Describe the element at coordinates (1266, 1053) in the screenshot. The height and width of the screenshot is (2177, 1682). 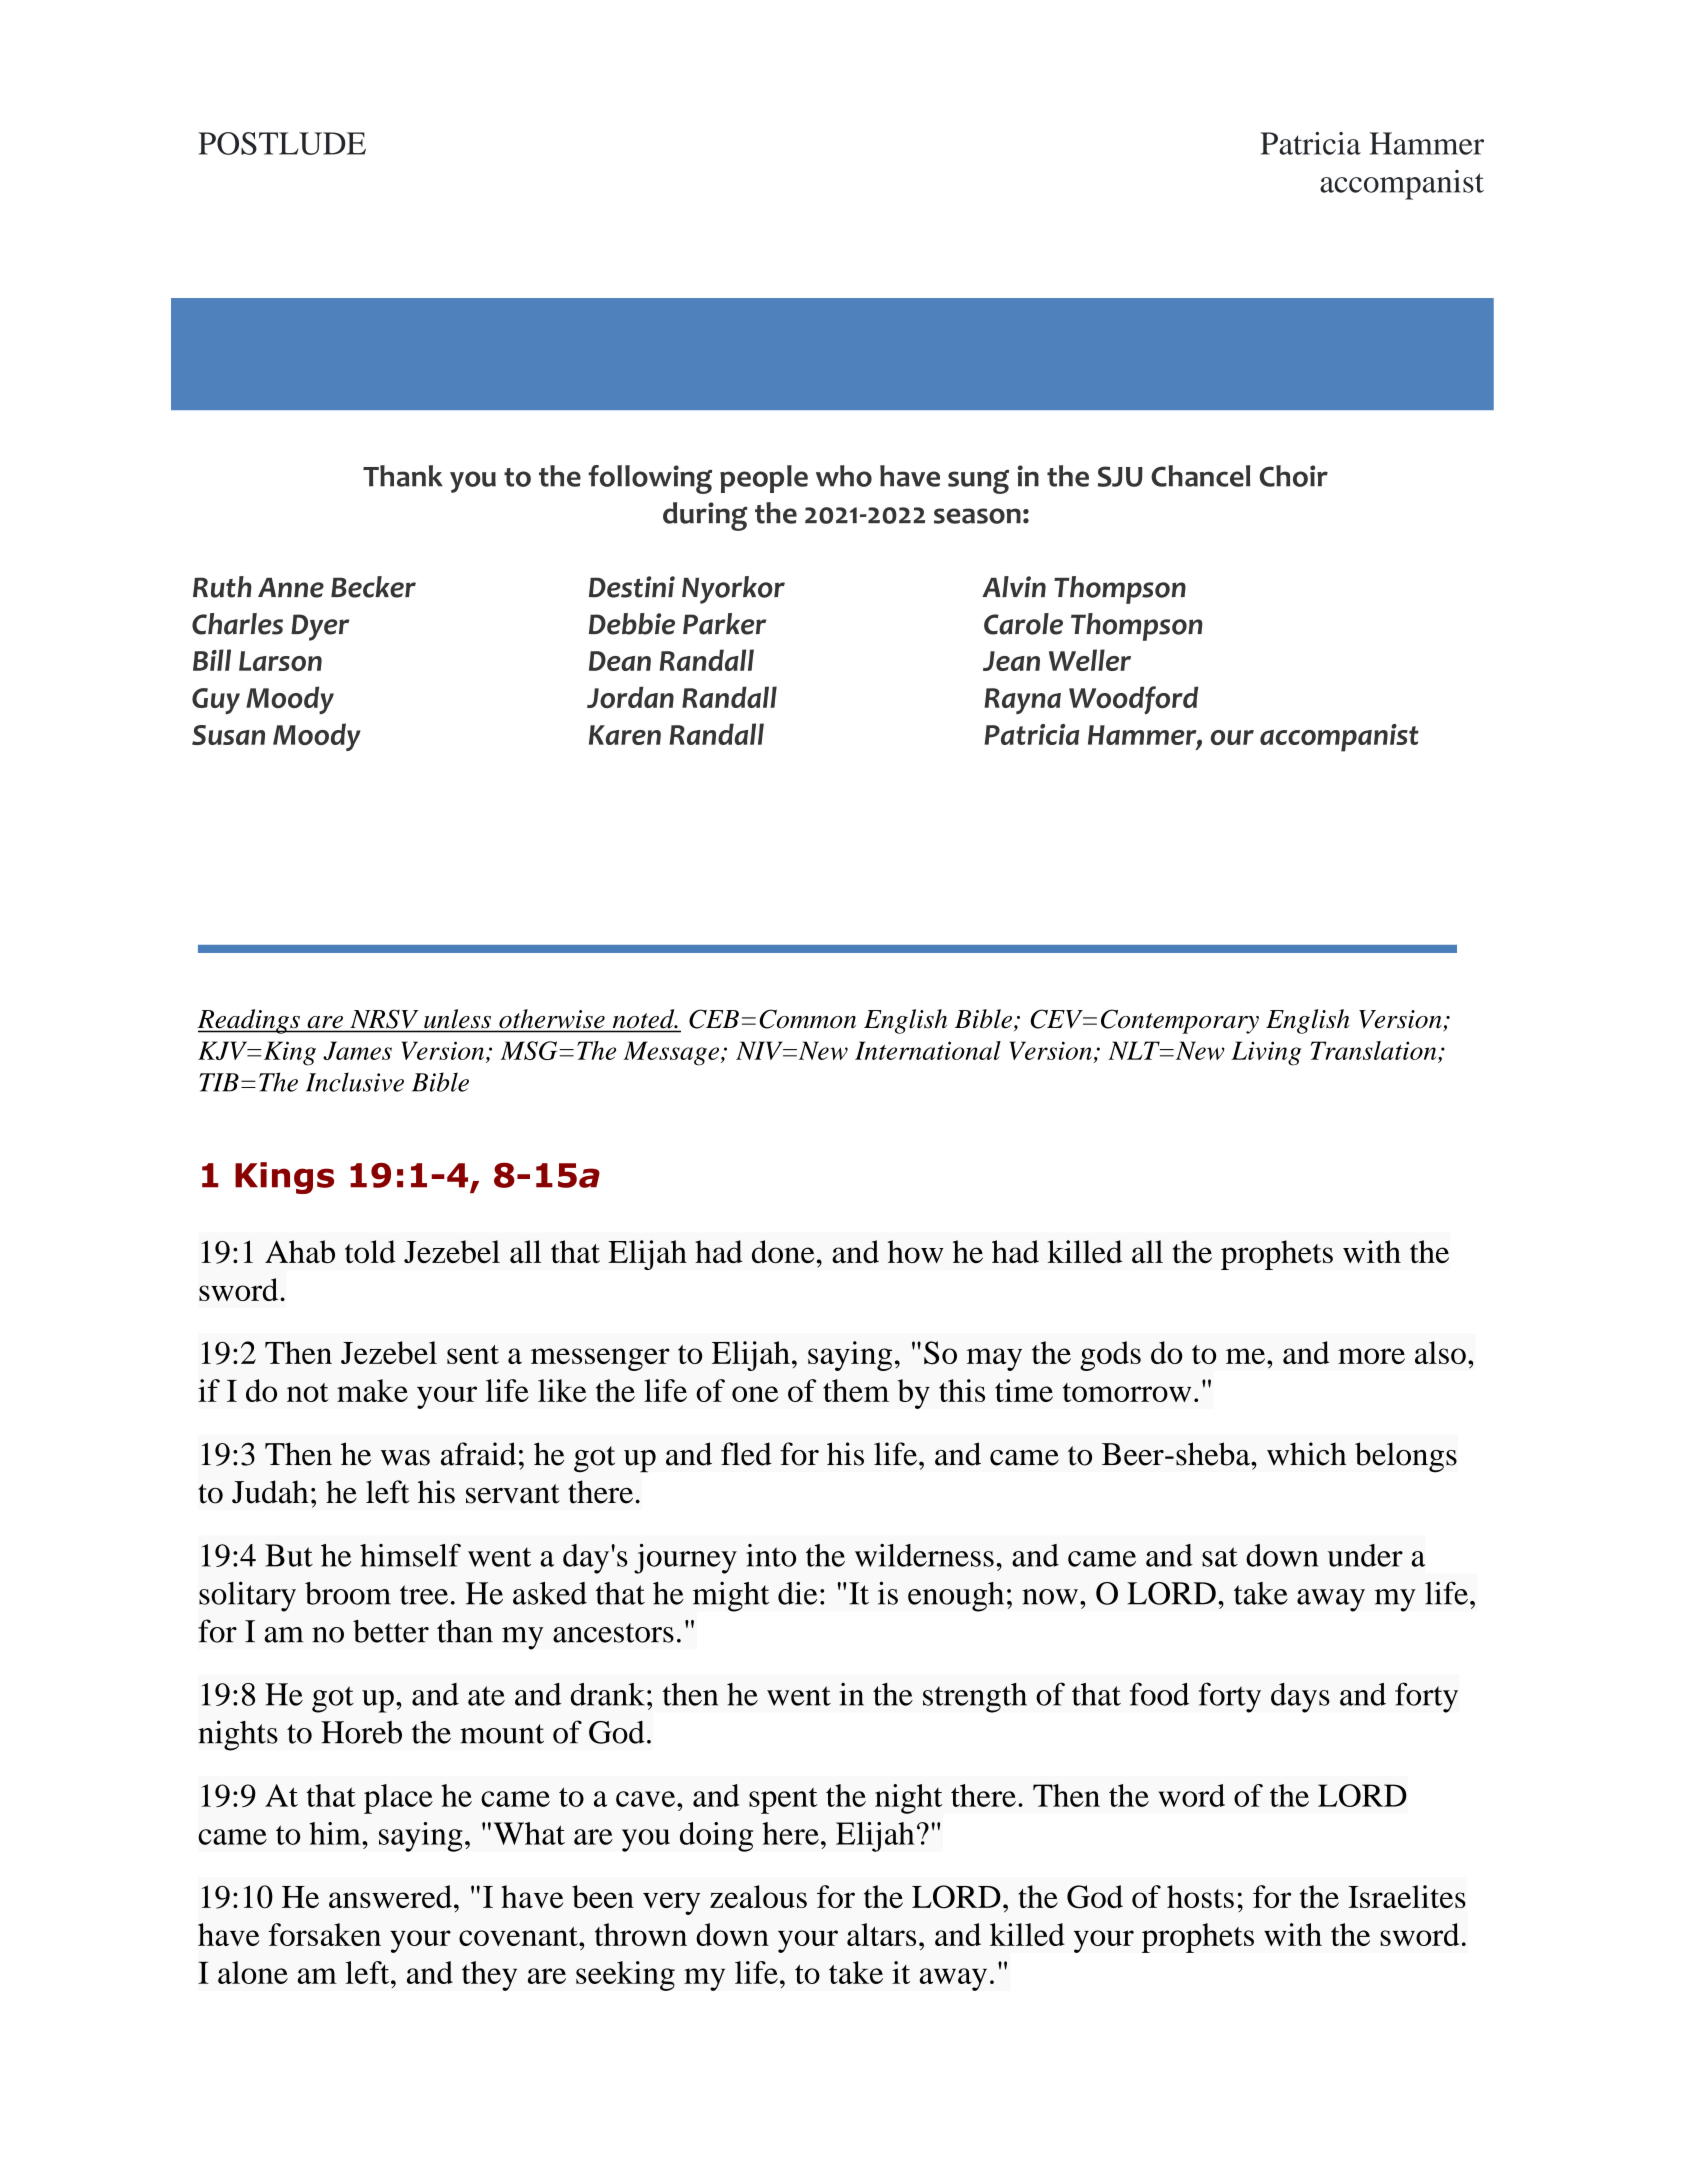
I see `Living` at that location.
